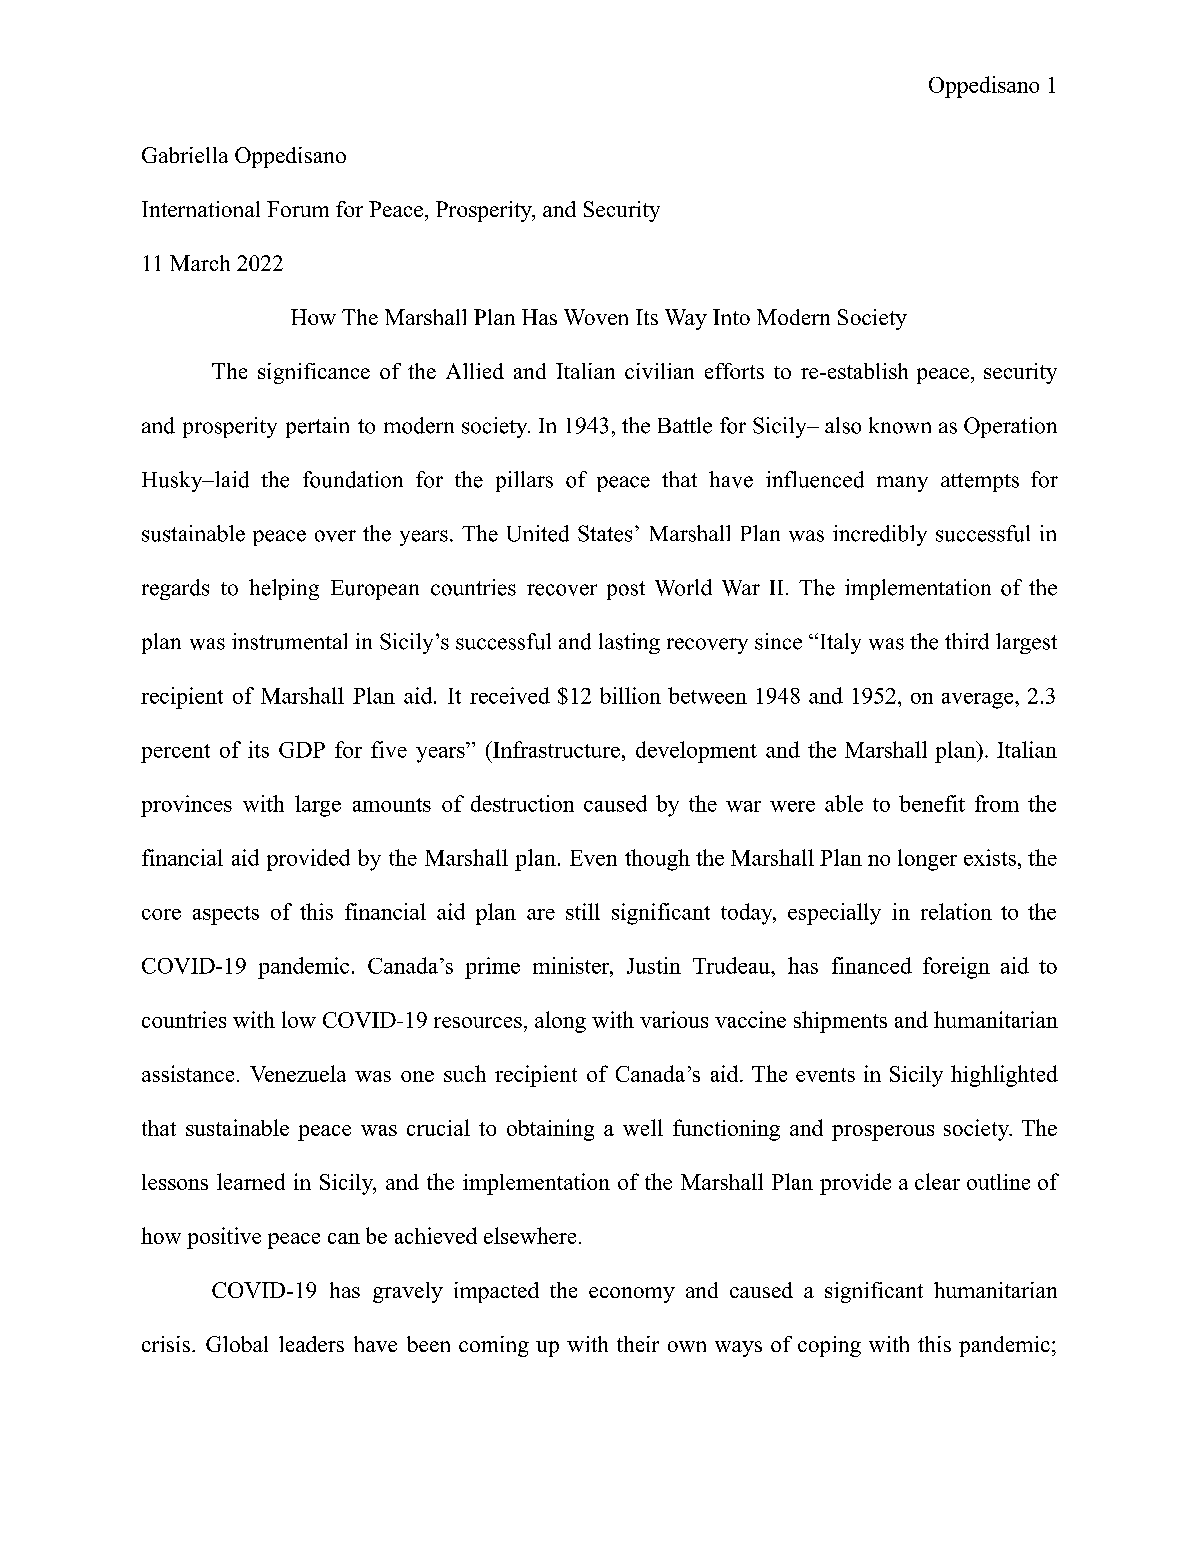 The height and width of the screenshot is (1551, 1199). What do you see at coordinates (605, 533) in the screenshot?
I see `States` at bounding box center [605, 533].
